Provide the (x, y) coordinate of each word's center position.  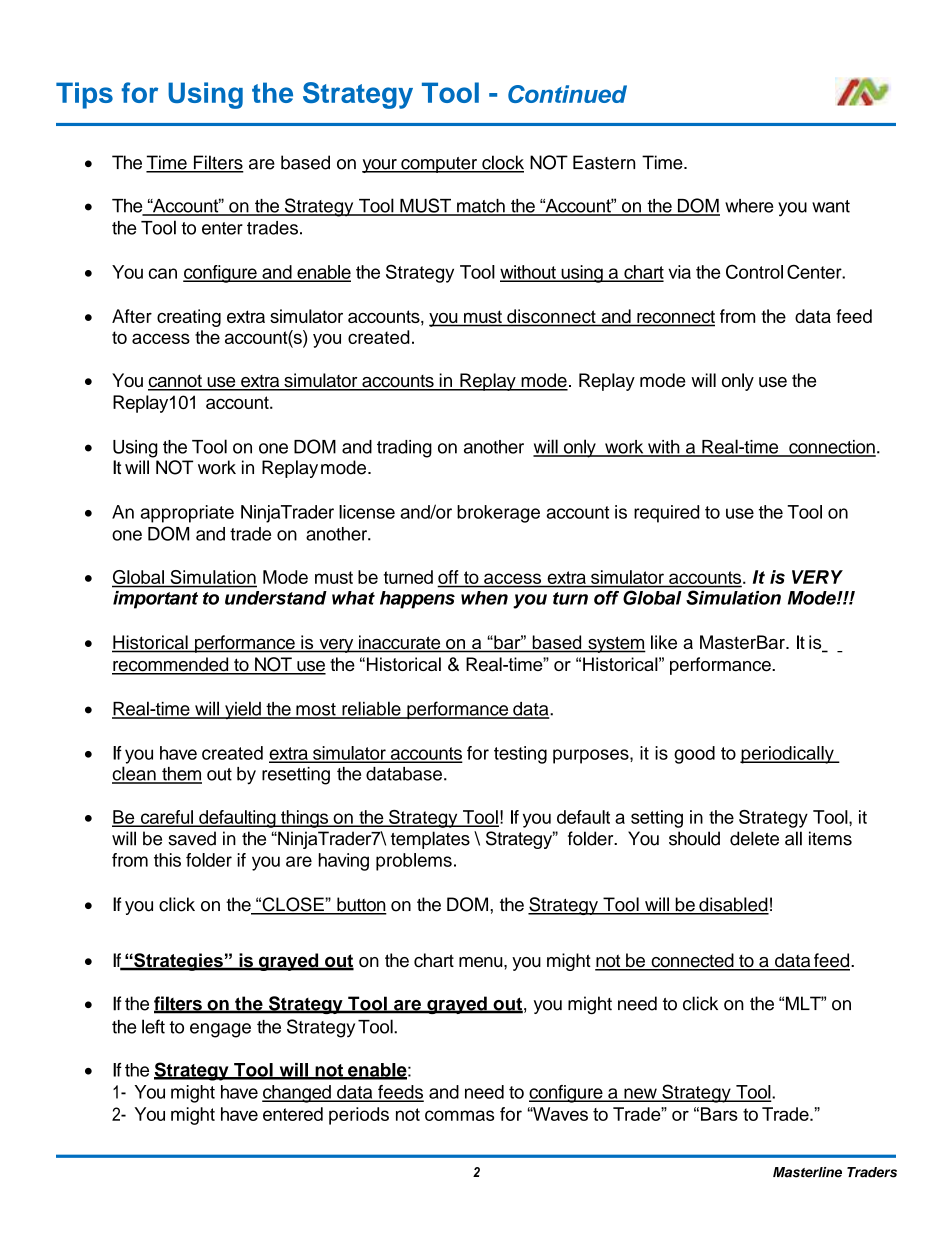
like (664, 642)
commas (459, 1115)
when (484, 598)
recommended (171, 665)
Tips (84, 95)
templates (430, 840)
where (749, 206)
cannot (176, 382)
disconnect (551, 317)
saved (192, 838)
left (153, 1026)
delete (754, 838)
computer (439, 165)
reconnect (675, 318)
